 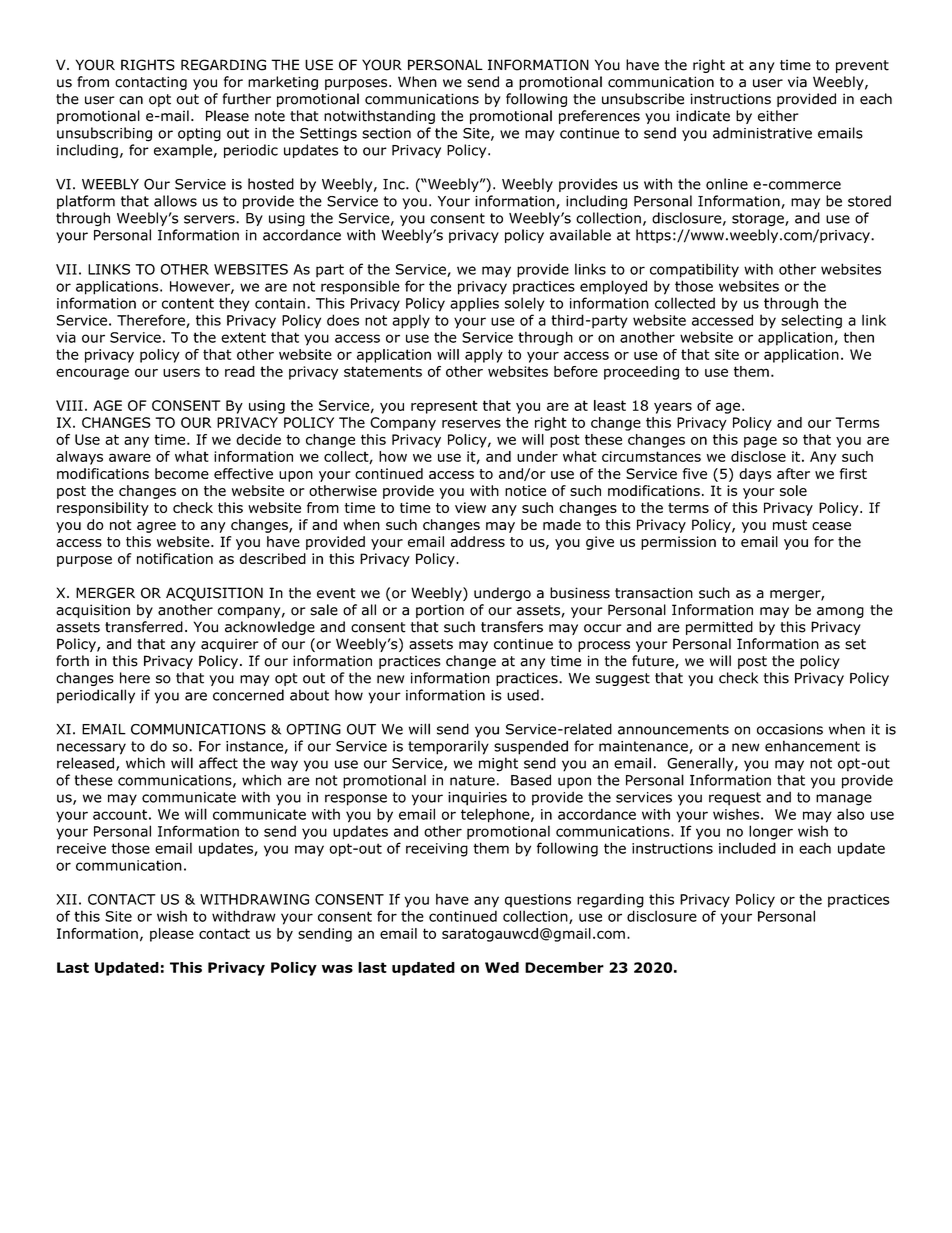 I want to click on transferred, so click(x=144, y=627).
